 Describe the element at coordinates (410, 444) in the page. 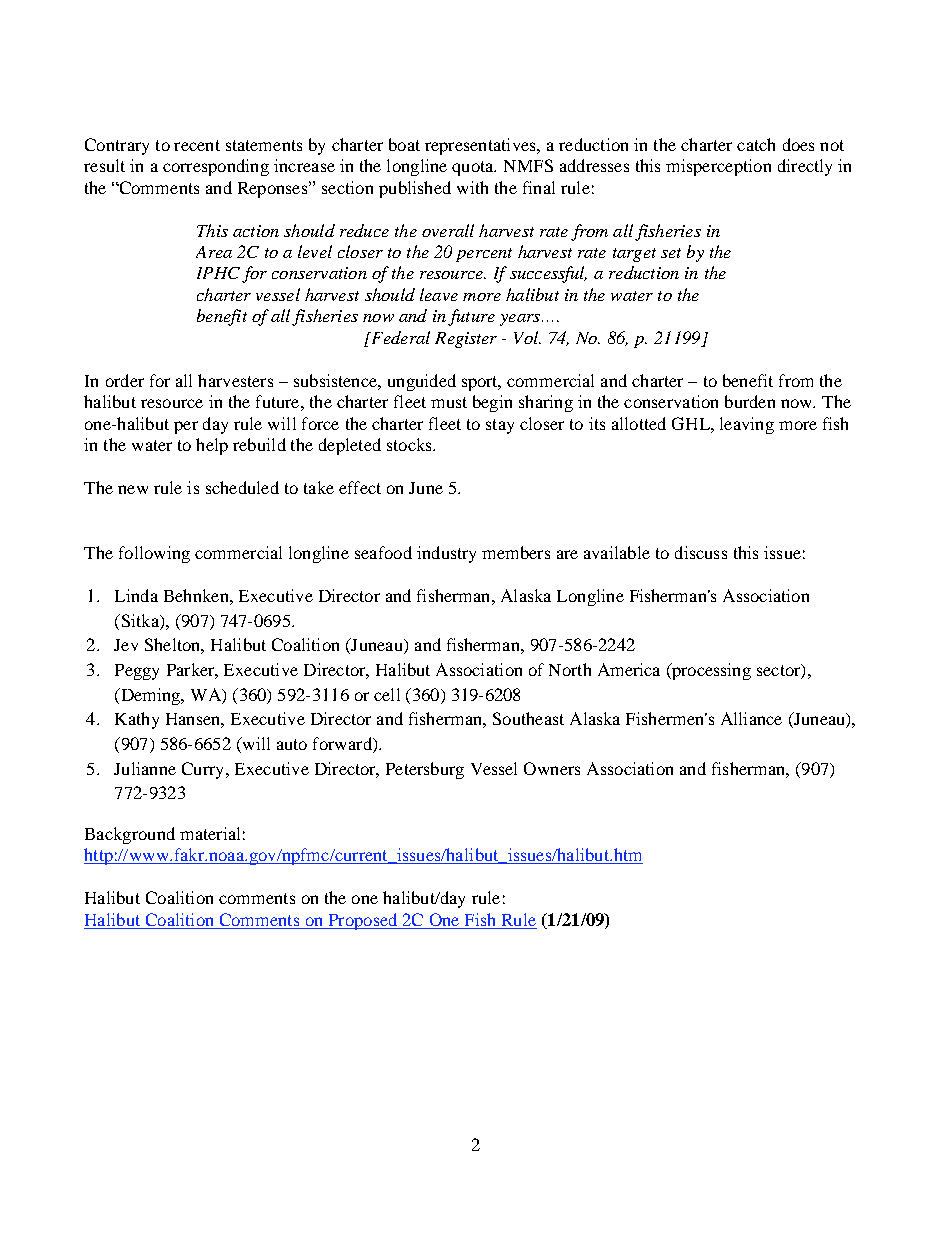

I see `stocks` at that location.
